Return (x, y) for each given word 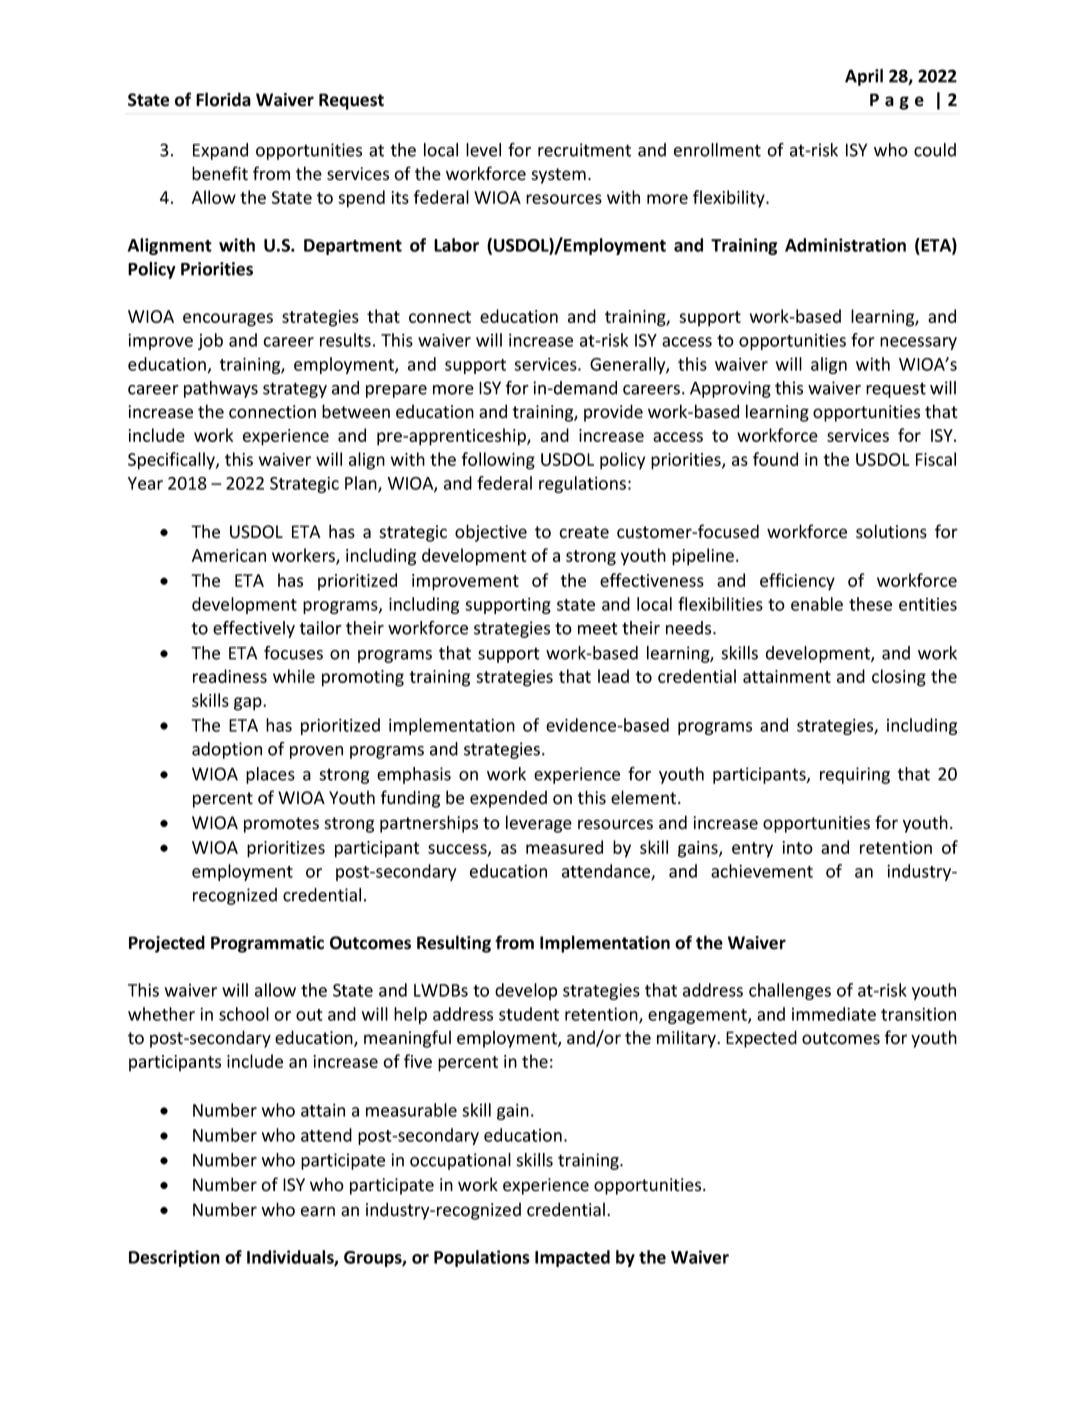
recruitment (584, 150)
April (864, 77)
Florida (223, 99)
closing (899, 678)
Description (174, 1258)
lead (613, 676)
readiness (230, 676)
